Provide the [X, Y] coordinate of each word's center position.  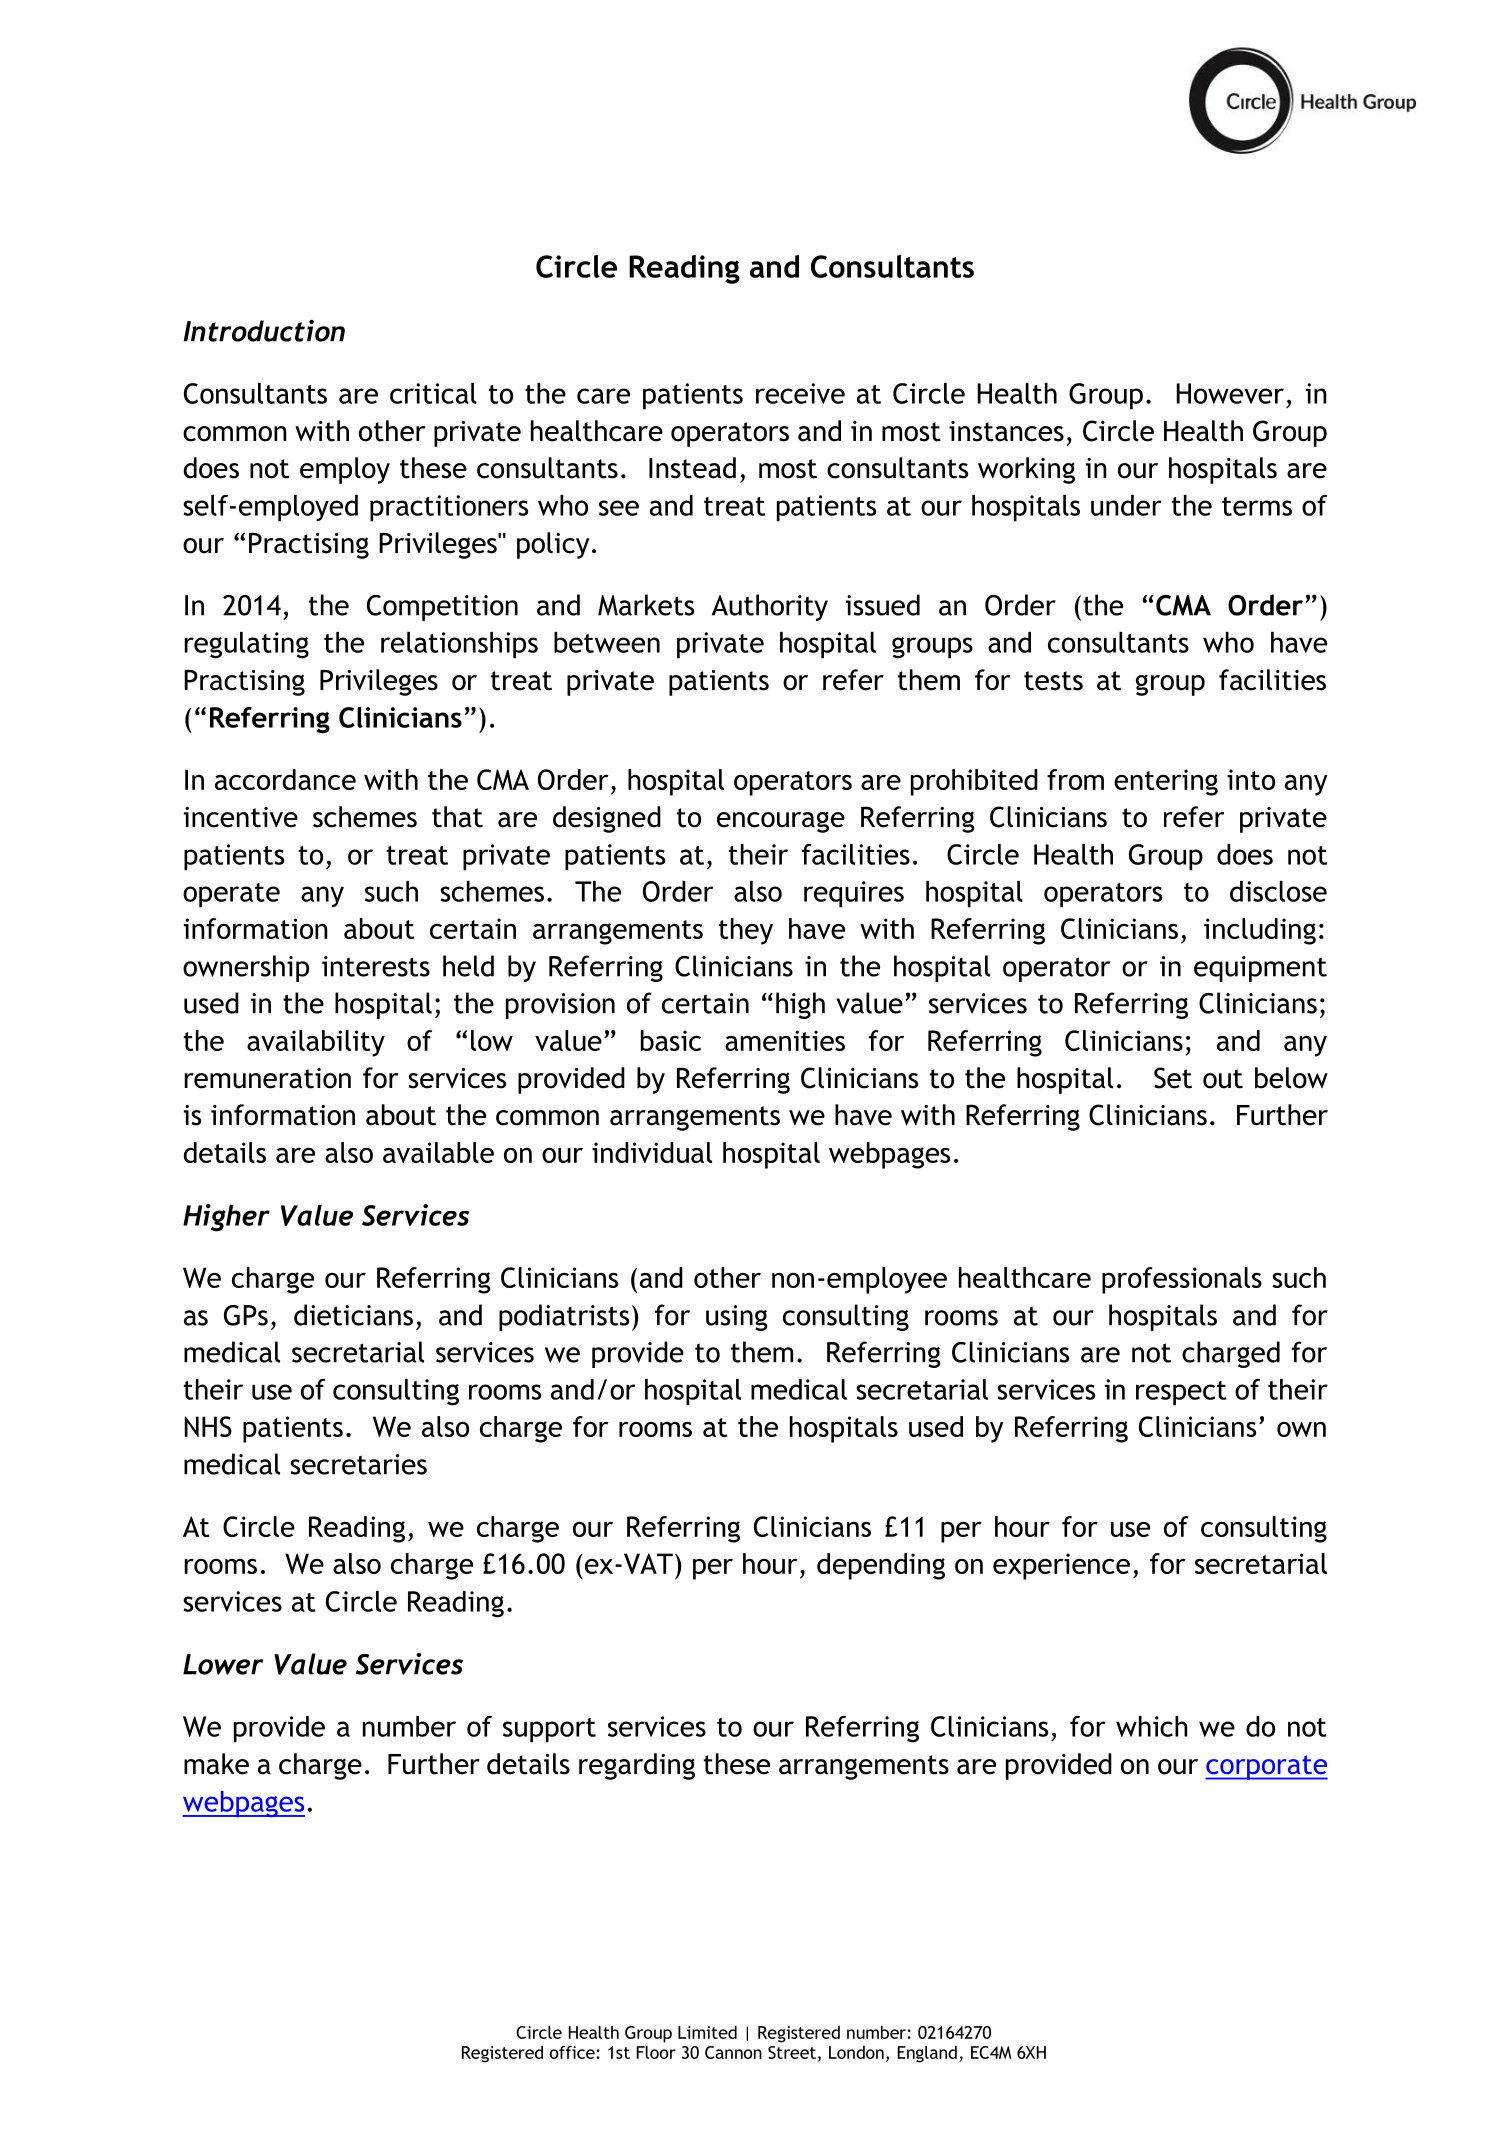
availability [316, 1043]
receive [800, 393]
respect [1181, 1393]
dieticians [353, 1315]
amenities [785, 1040]
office [572, 2052]
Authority [770, 607]
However [1230, 393]
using [737, 1318]
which [1152, 1726]
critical [433, 393]
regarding [637, 1766]
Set [1173, 1078]
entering [1166, 782]
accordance [285, 779]
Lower [223, 1664]
